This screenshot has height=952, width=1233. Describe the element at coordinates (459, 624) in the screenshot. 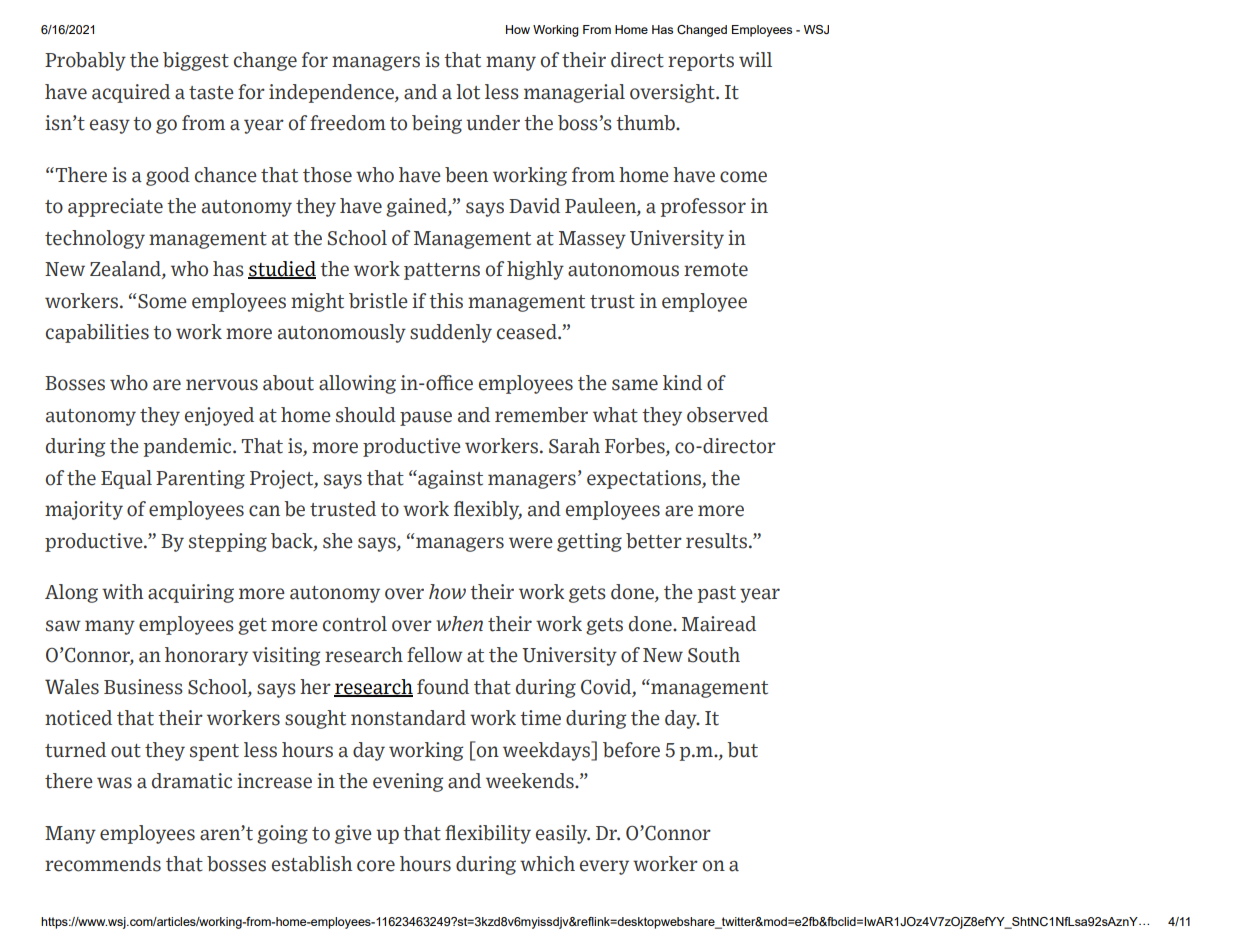

I see `when` at that location.
